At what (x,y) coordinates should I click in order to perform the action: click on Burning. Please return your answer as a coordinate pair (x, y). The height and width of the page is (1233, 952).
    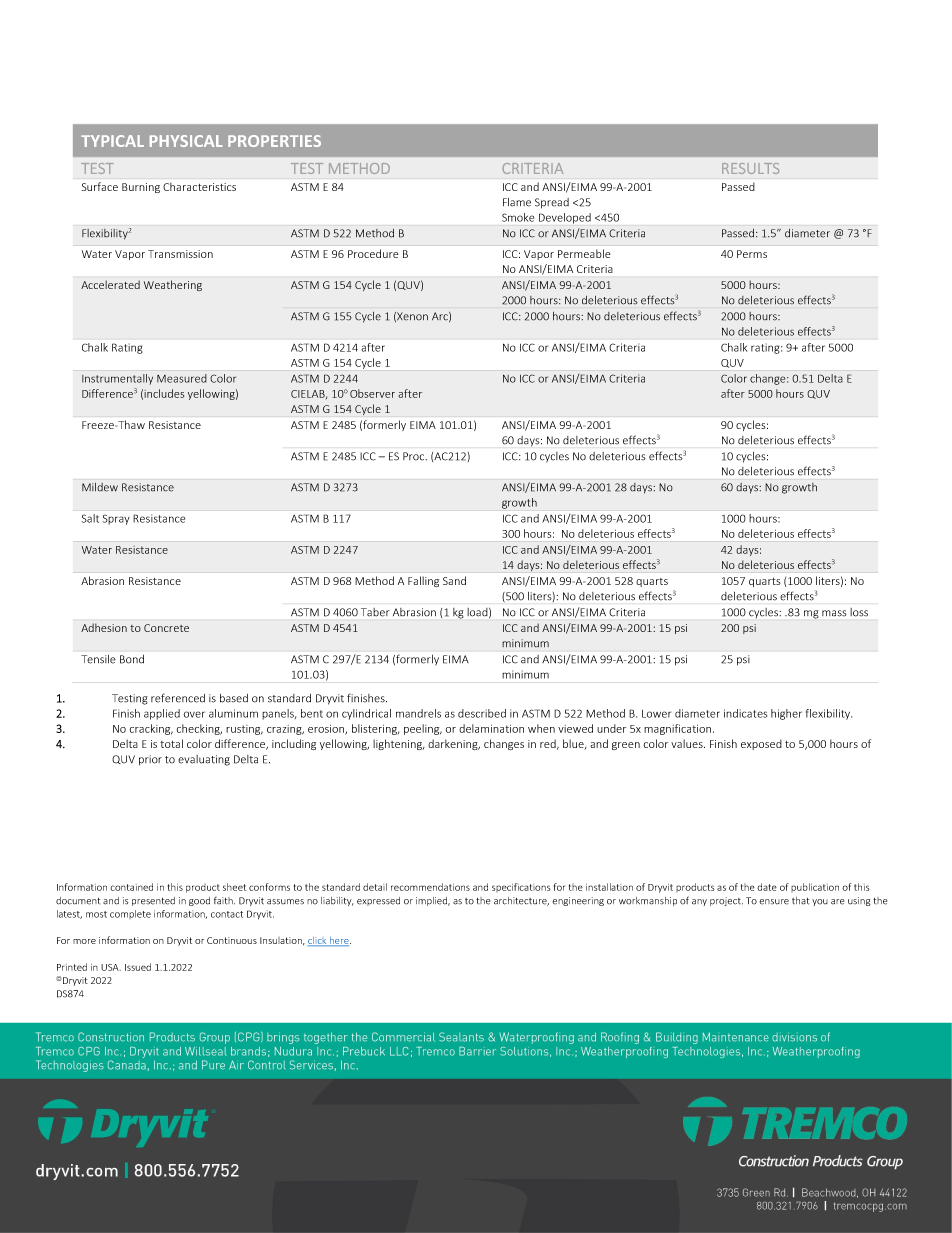
    Looking at the image, I should click on (141, 188).
